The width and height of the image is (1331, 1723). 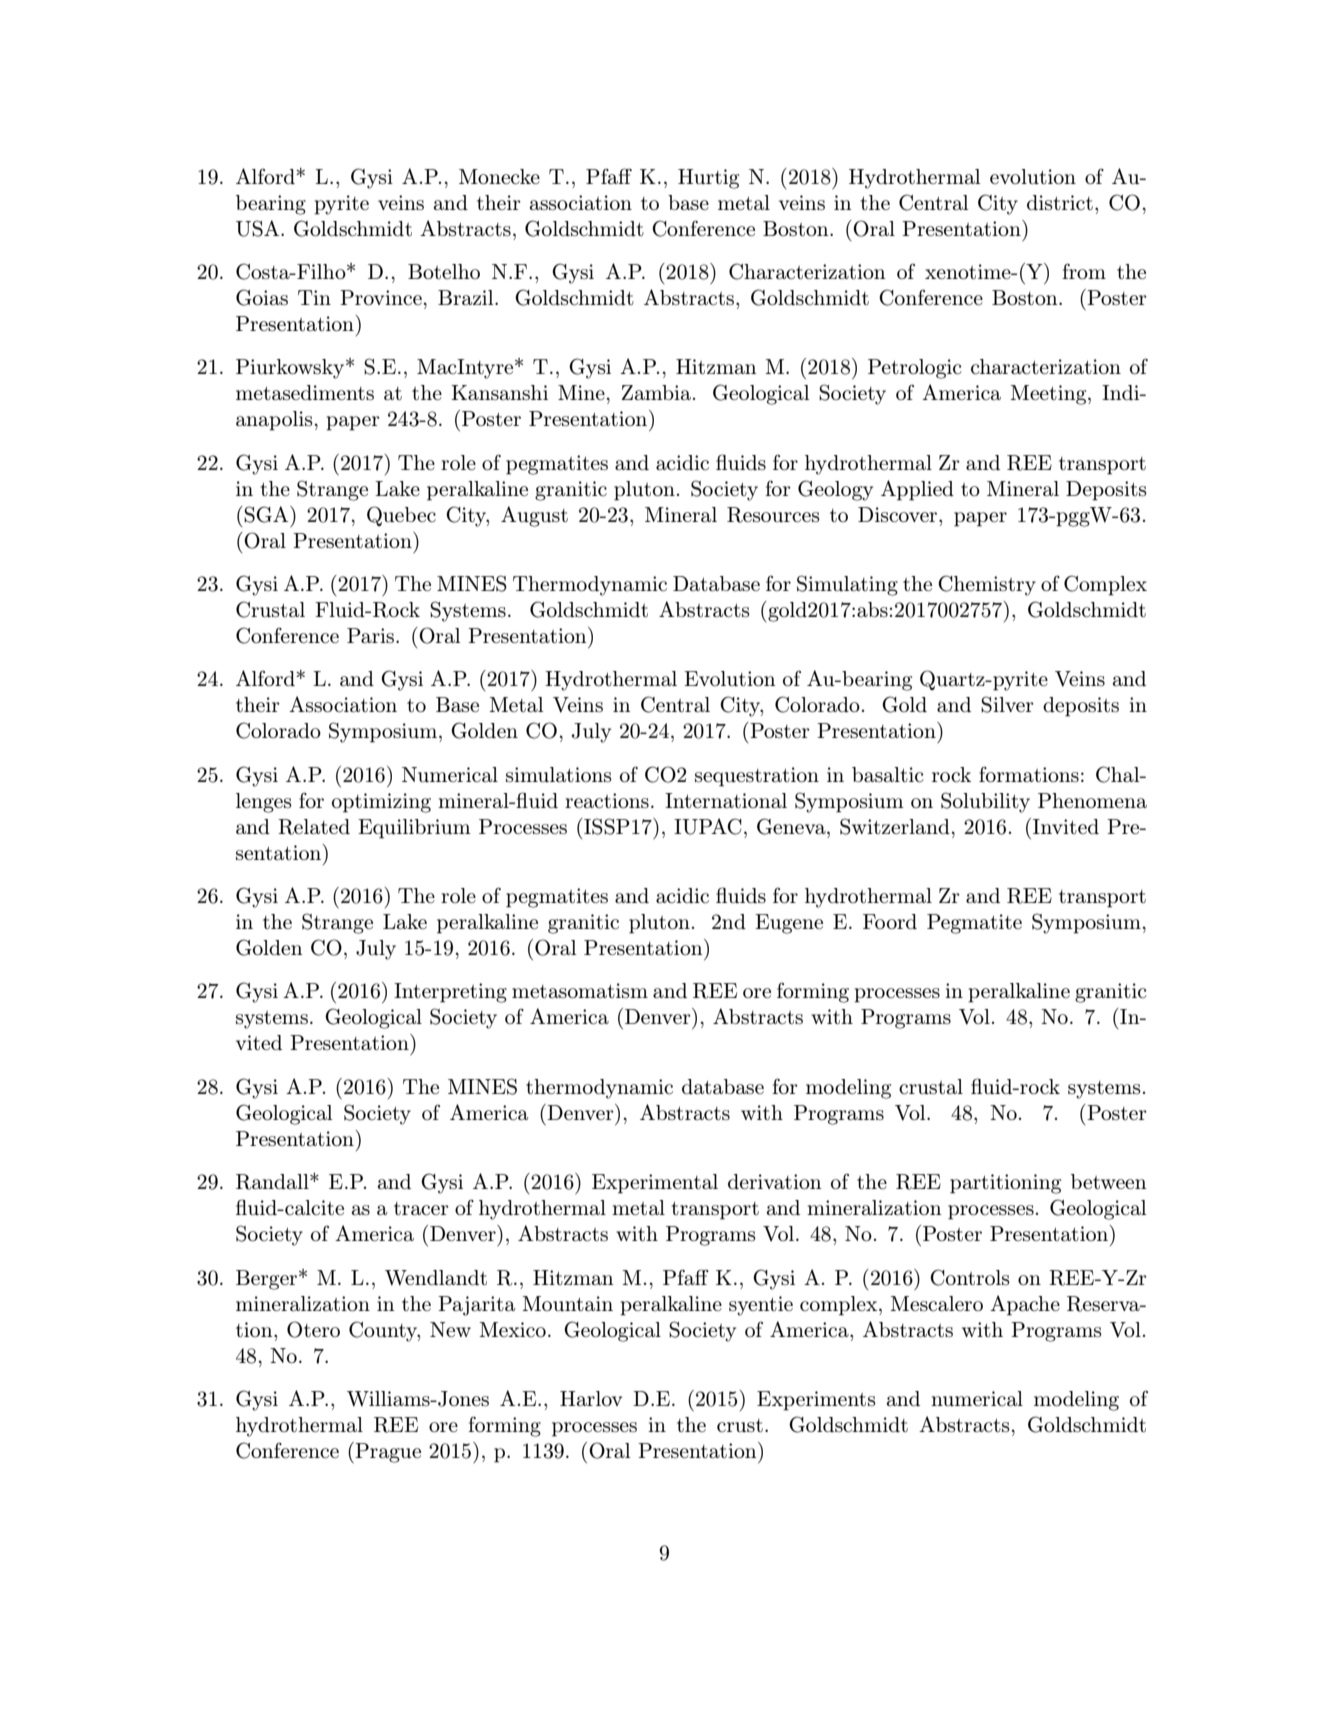 What do you see at coordinates (1060, 202) in the image?
I see `district` at bounding box center [1060, 202].
